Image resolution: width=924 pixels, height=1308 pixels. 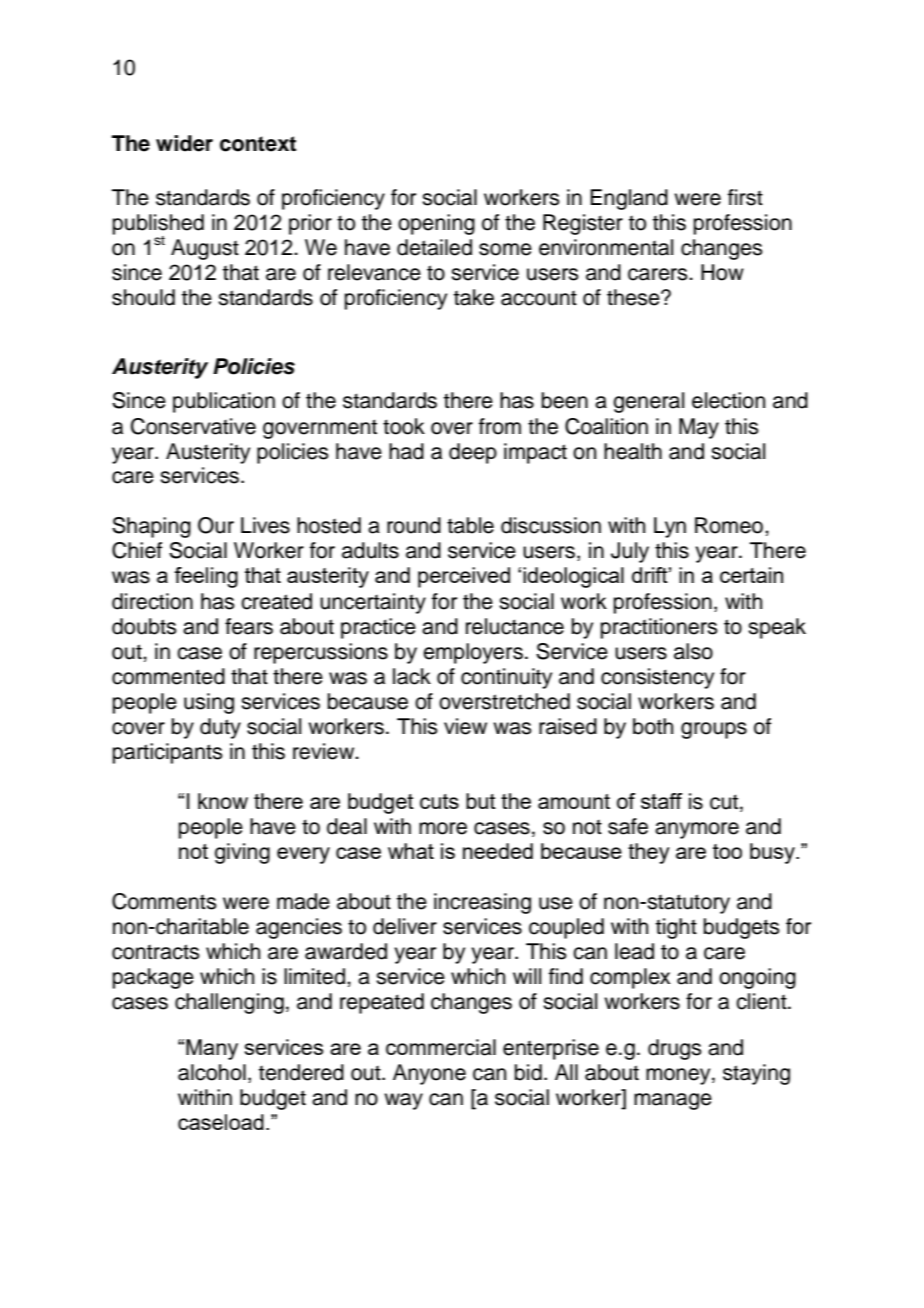 What do you see at coordinates (184, 143) in the screenshot?
I see `wider` at bounding box center [184, 143].
